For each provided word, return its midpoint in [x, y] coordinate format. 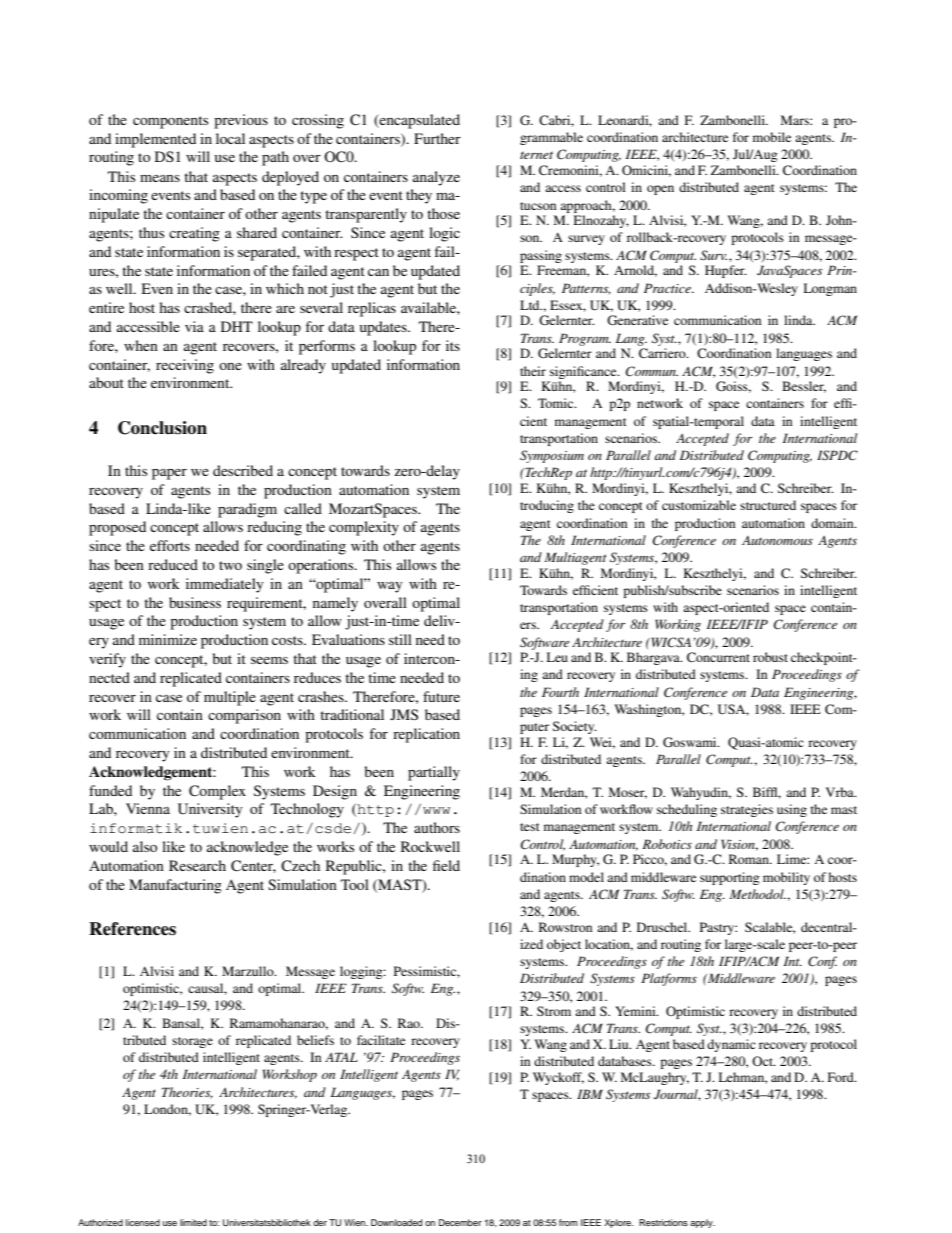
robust [770, 657]
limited [193, 1222]
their [533, 371]
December [460, 1222]
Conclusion [162, 428]
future [441, 696]
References [132, 929]
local [230, 138]
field [446, 865]
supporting [730, 878]
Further [437, 138]
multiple [230, 698]
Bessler [804, 387]
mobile [772, 137]
